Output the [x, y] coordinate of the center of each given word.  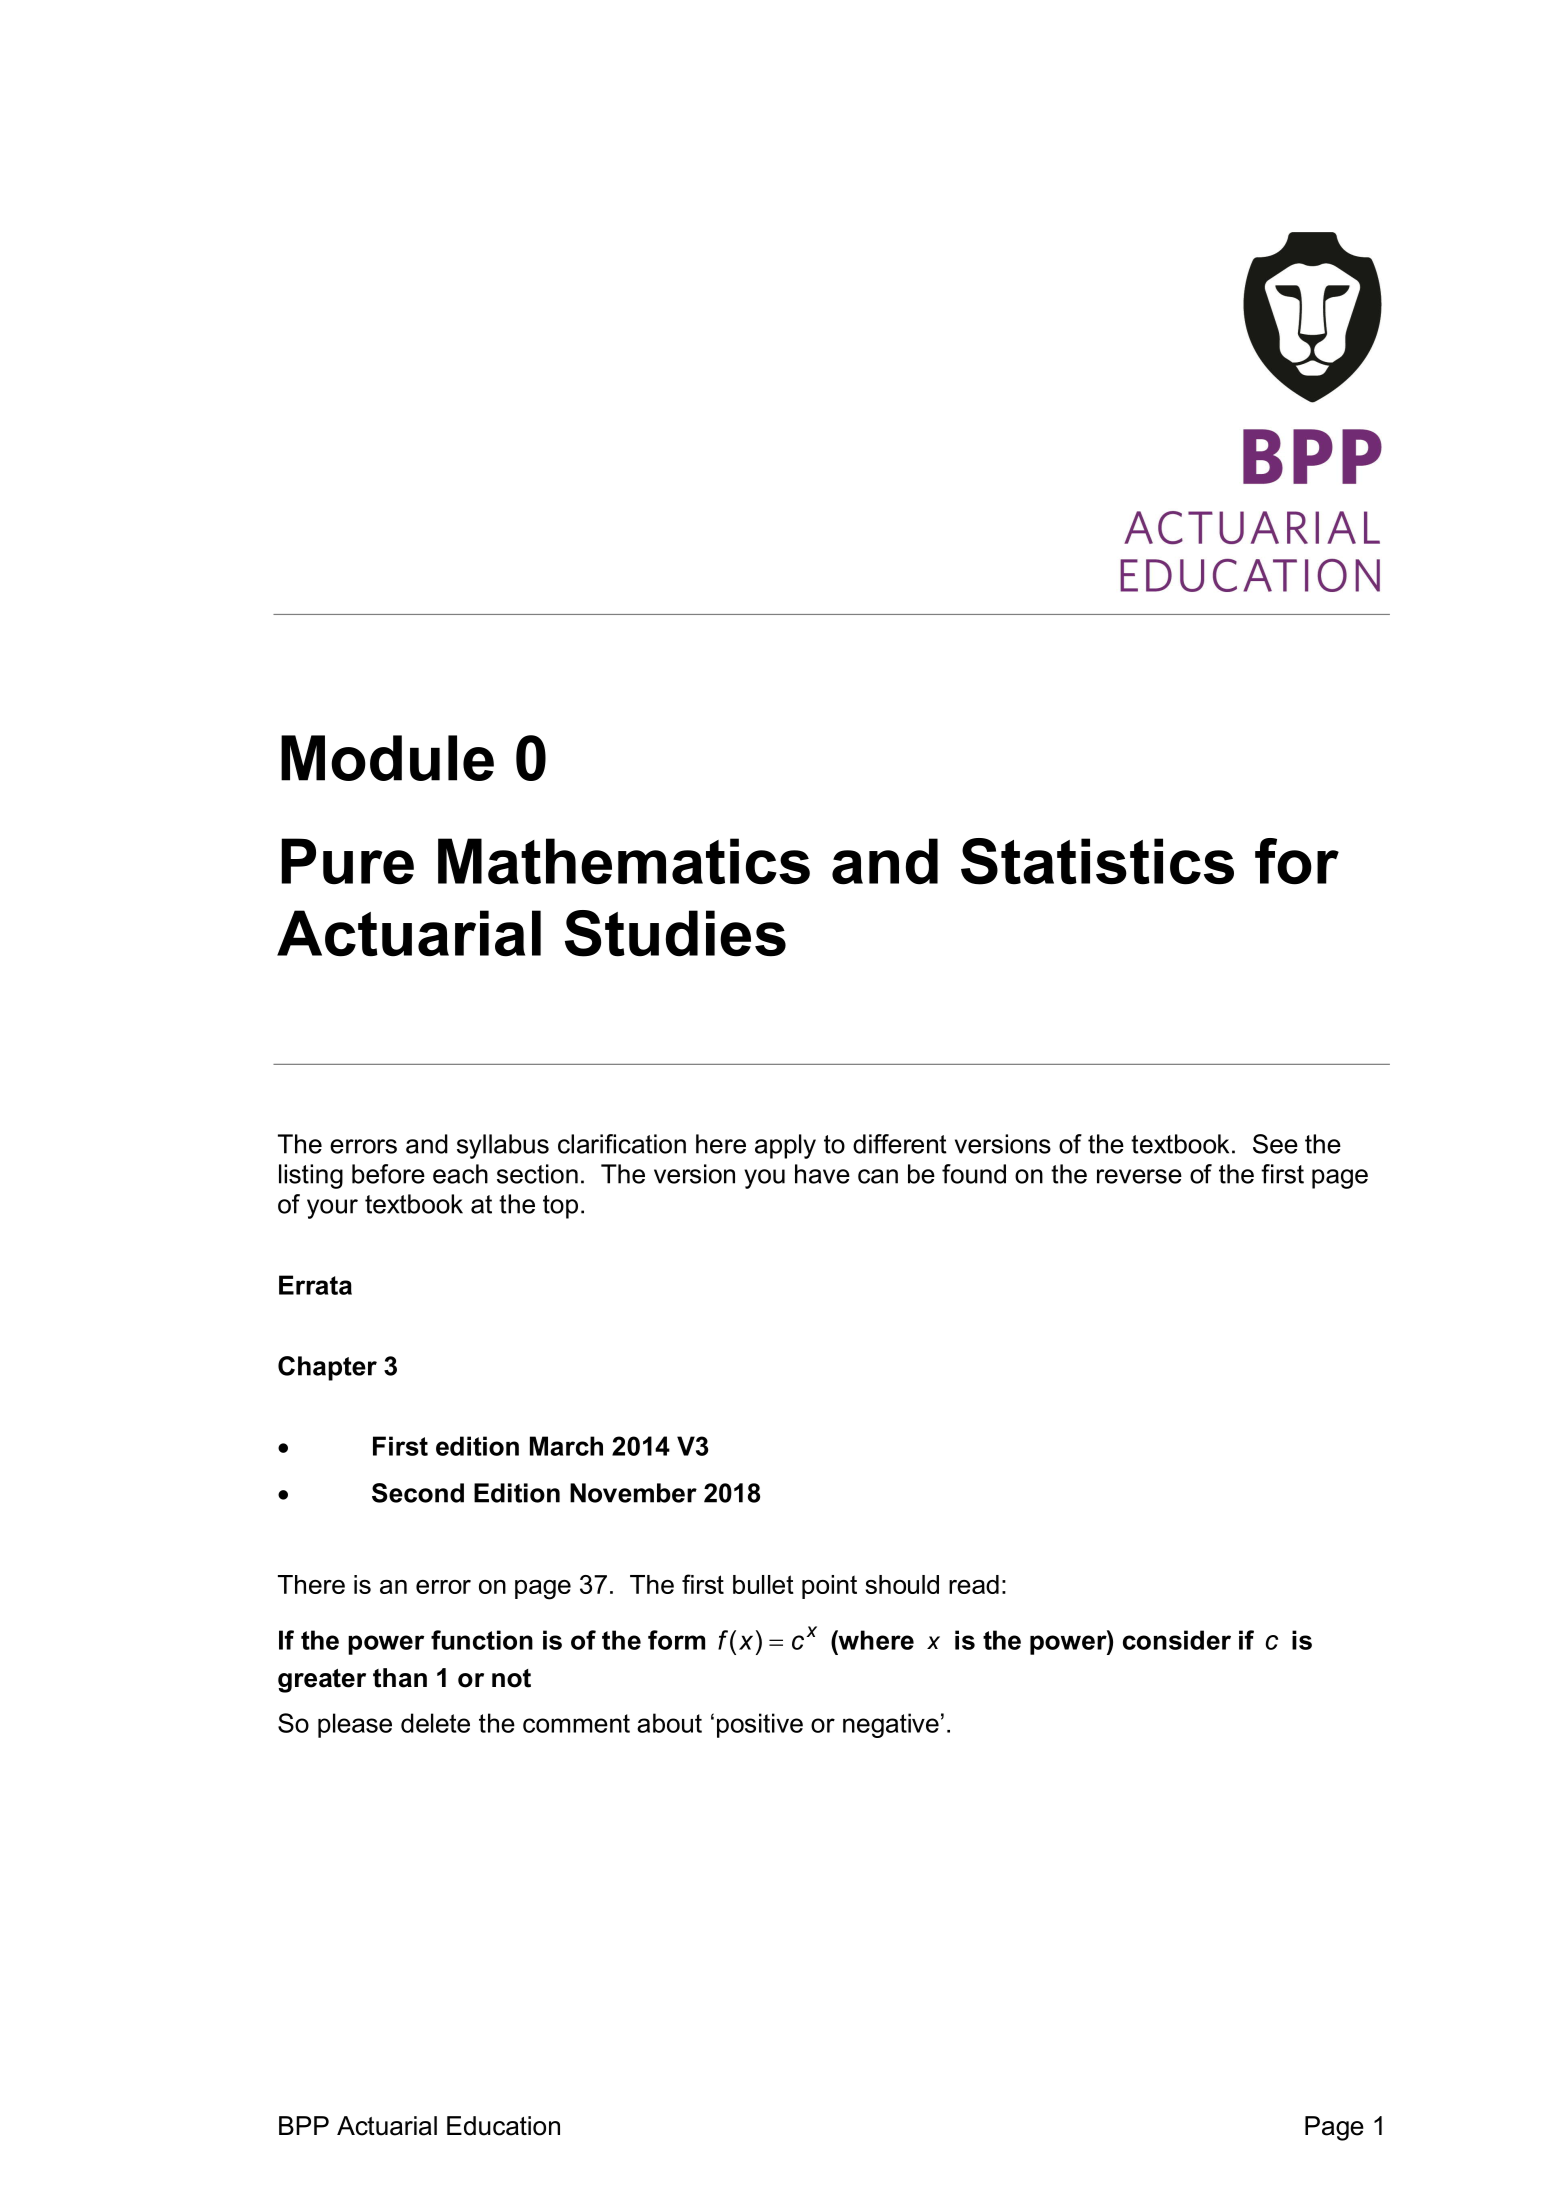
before [388, 1174]
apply [785, 1146]
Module [387, 758]
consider [1177, 1640]
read [974, 1584]
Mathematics [624, 861]
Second [418, 1493]
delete [435, 1723]
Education [503, 2126]
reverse [1139, 1176]
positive [760, 1725]
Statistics [1097, 861]
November [633, 1493]
